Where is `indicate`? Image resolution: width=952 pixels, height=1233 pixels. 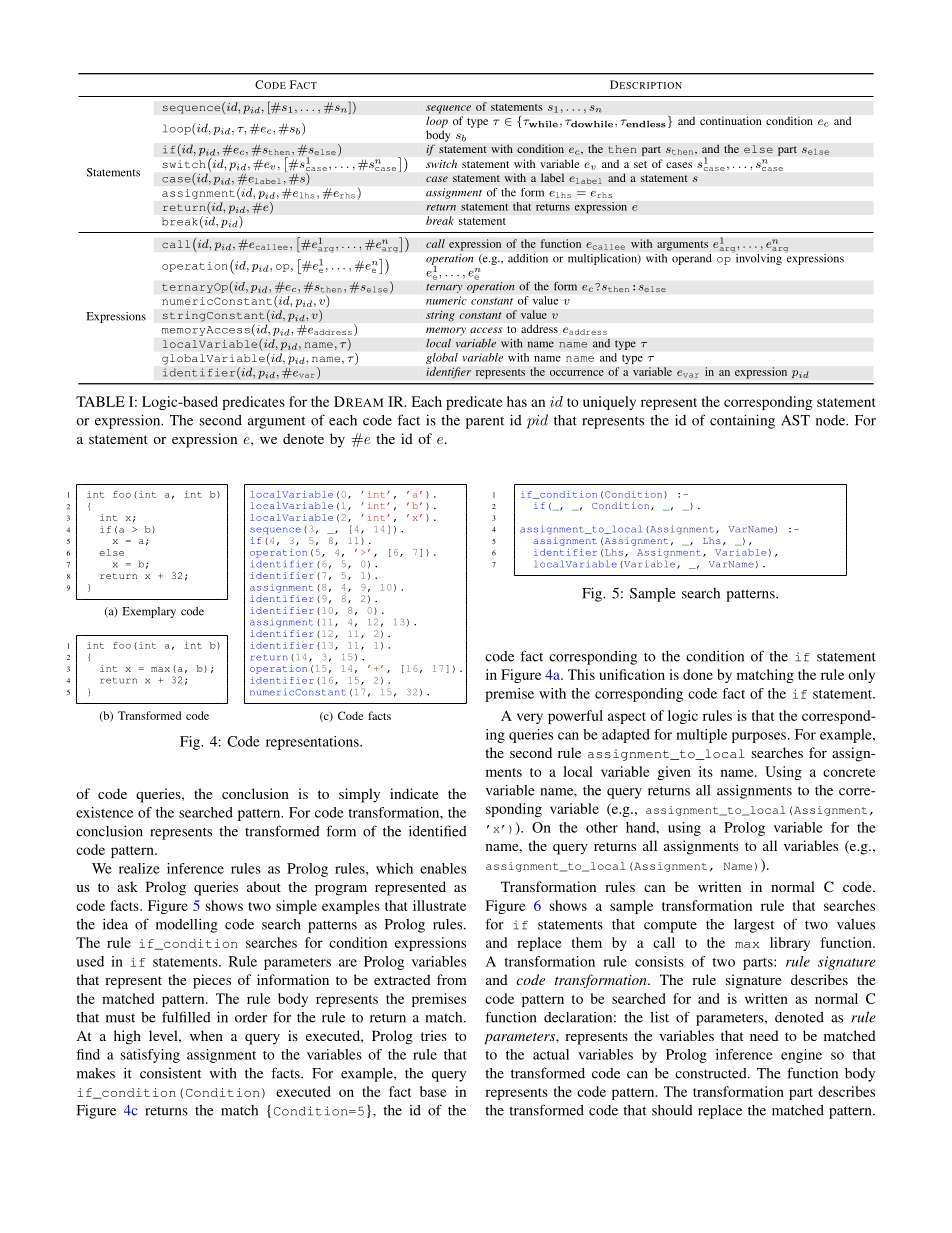
indicate is located at coordinates (414, 793).
